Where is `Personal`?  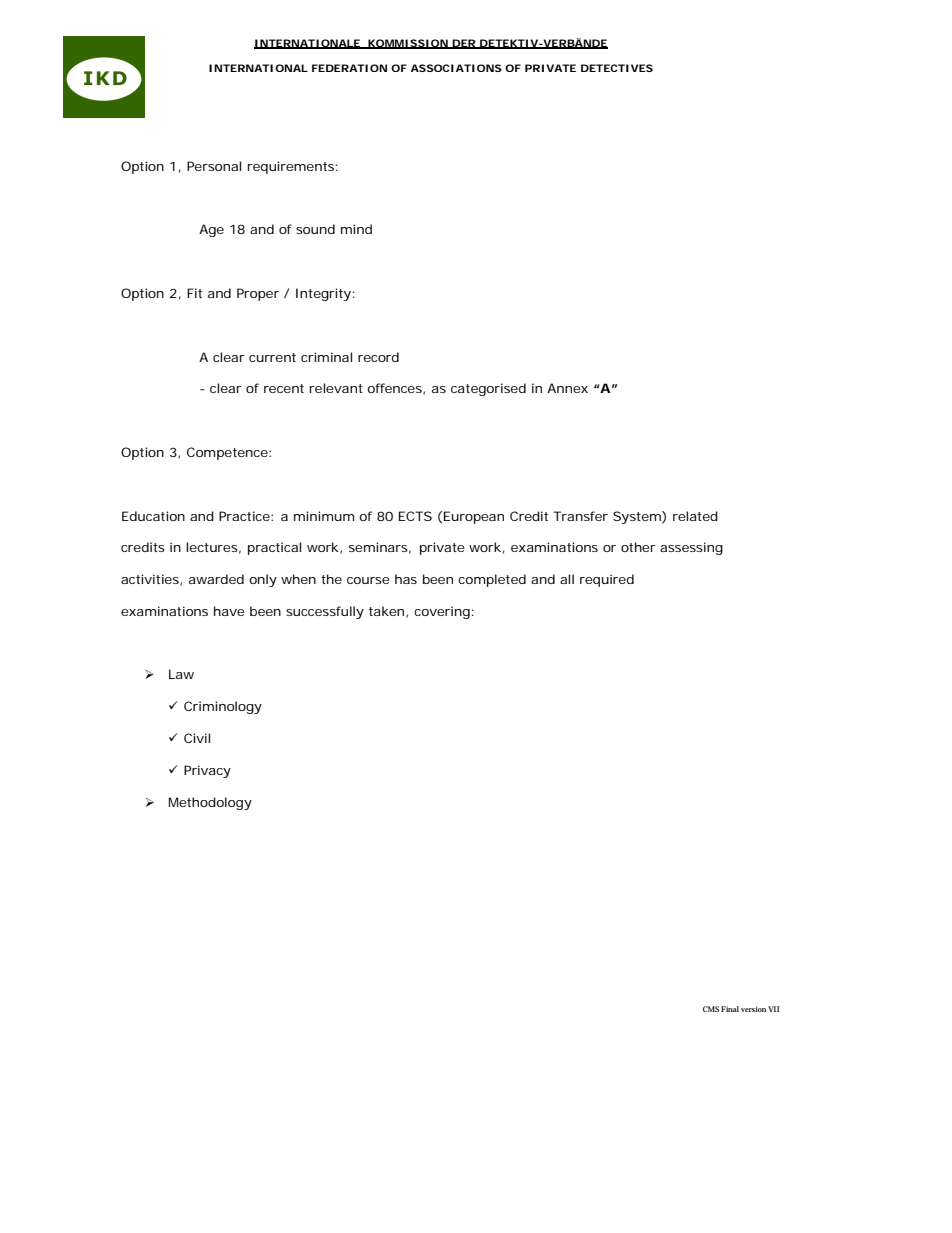
Personal is located at coordinates (214, 166).
